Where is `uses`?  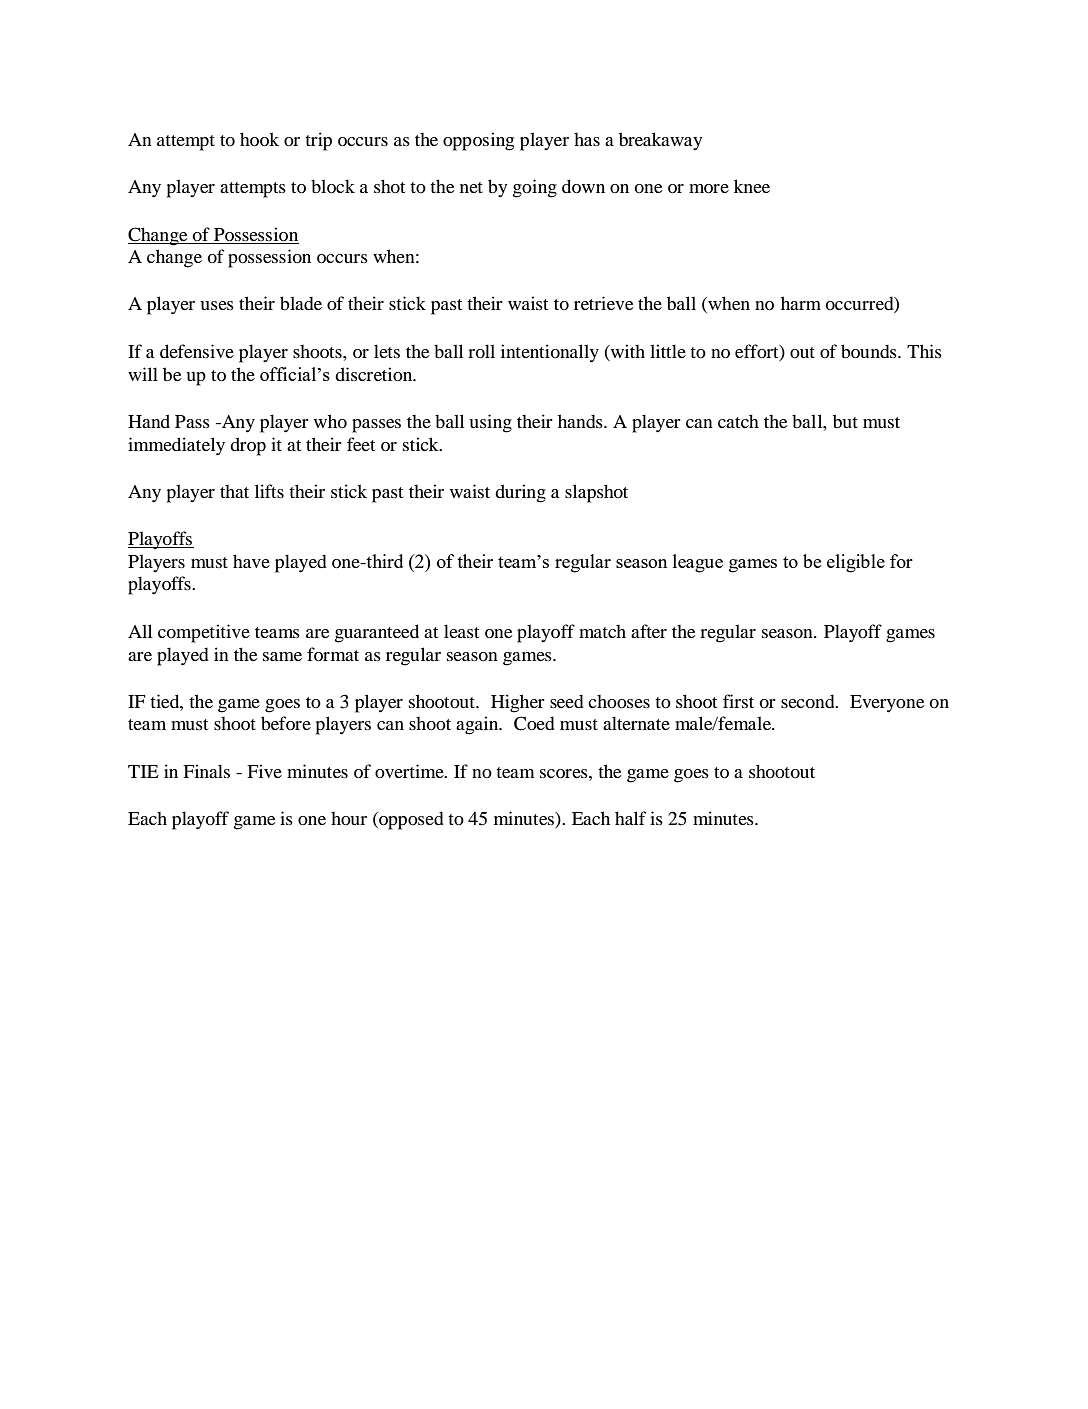 uses is located at coordinates (217, 305).
